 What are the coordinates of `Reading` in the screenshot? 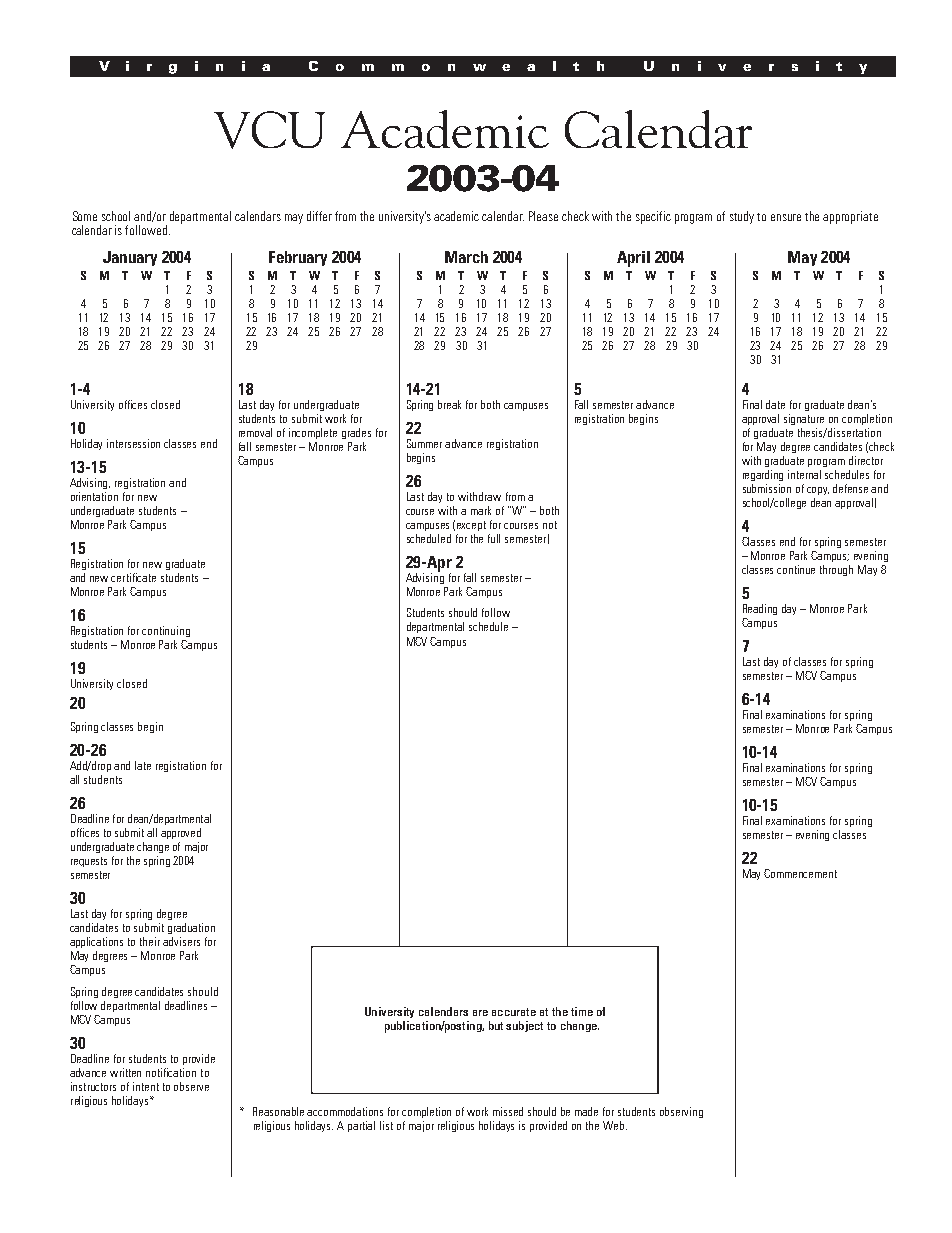 It's located at (760, 609).
